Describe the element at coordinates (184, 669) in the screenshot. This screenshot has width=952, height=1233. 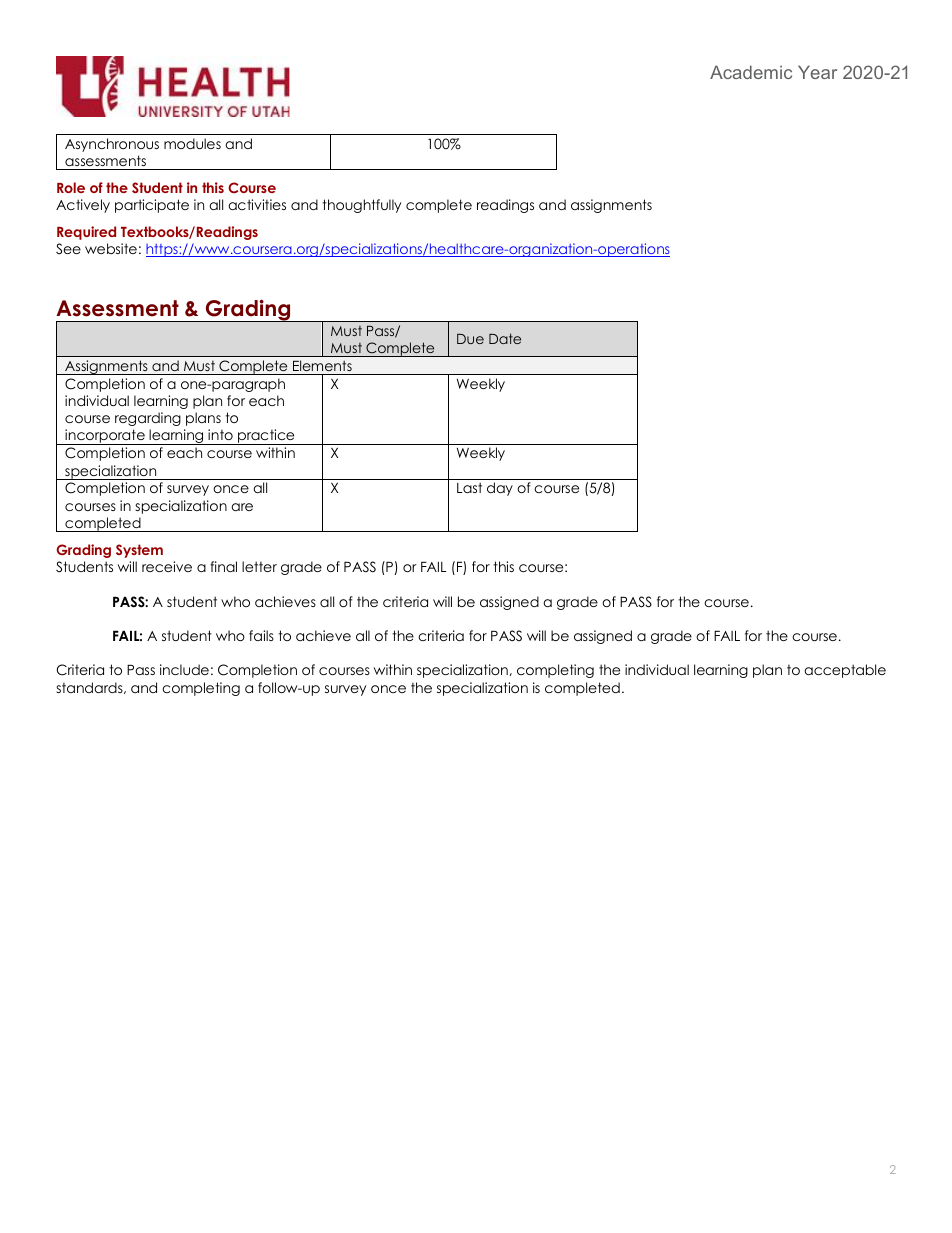
I see `include` at that location.
